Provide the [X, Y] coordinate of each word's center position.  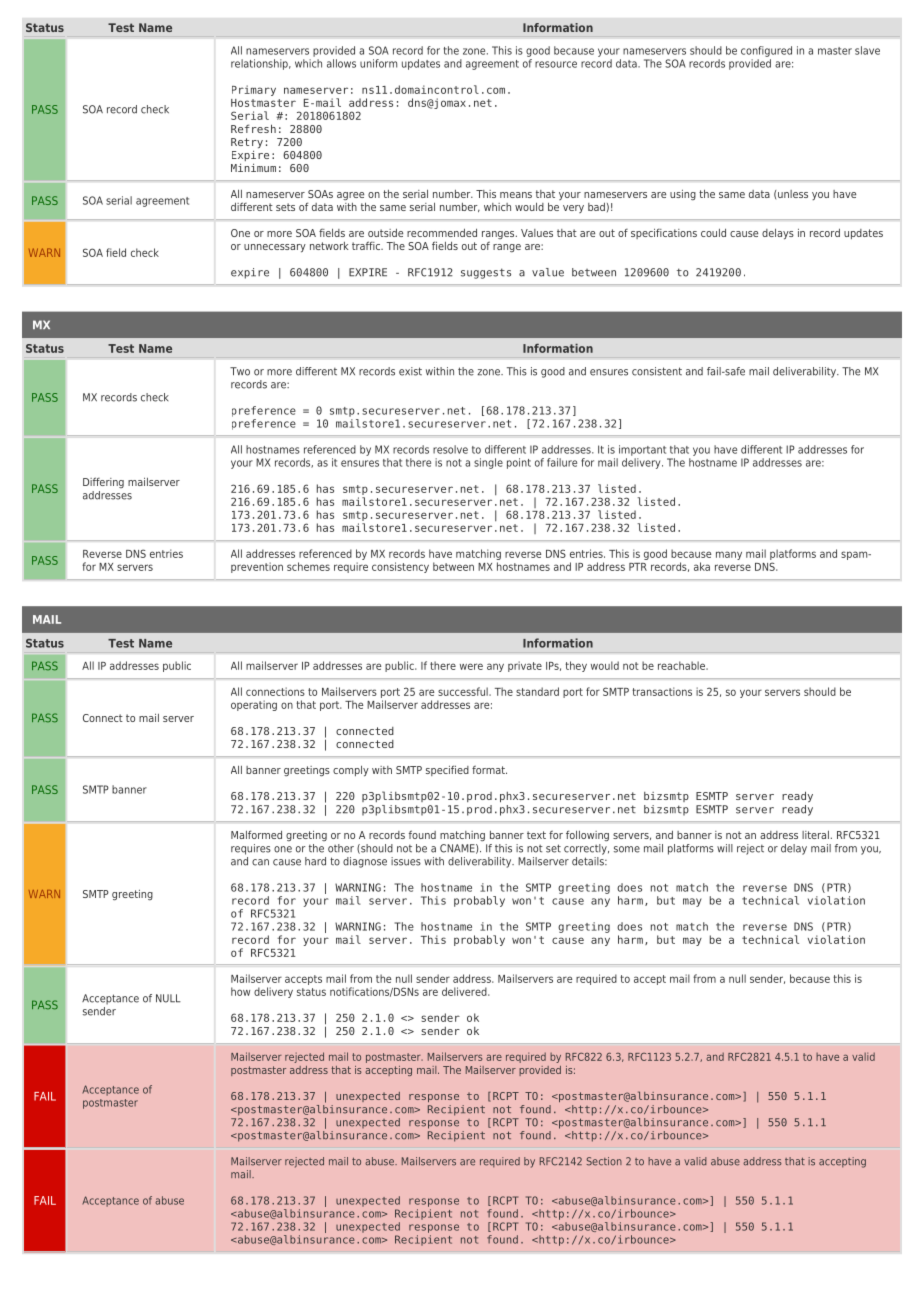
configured [766, 51]
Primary [254, 90]
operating [254, 705]
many [729, 555]
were [471, 666]
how [240, 991]
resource [556, 64]
